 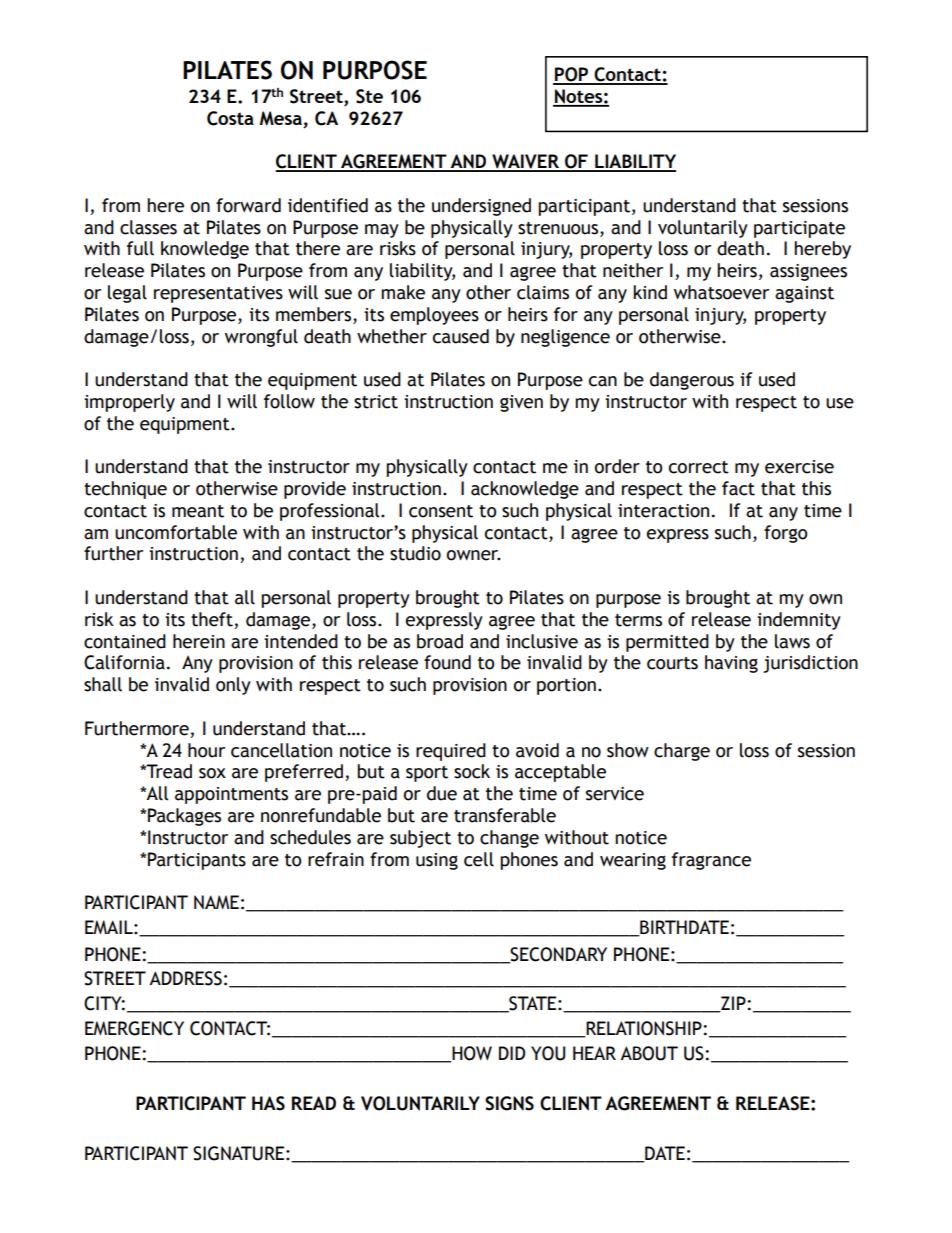 What do you see at coordinates (369, 96) in the image?
I see `Ste` at bounding box center [369, 96].
